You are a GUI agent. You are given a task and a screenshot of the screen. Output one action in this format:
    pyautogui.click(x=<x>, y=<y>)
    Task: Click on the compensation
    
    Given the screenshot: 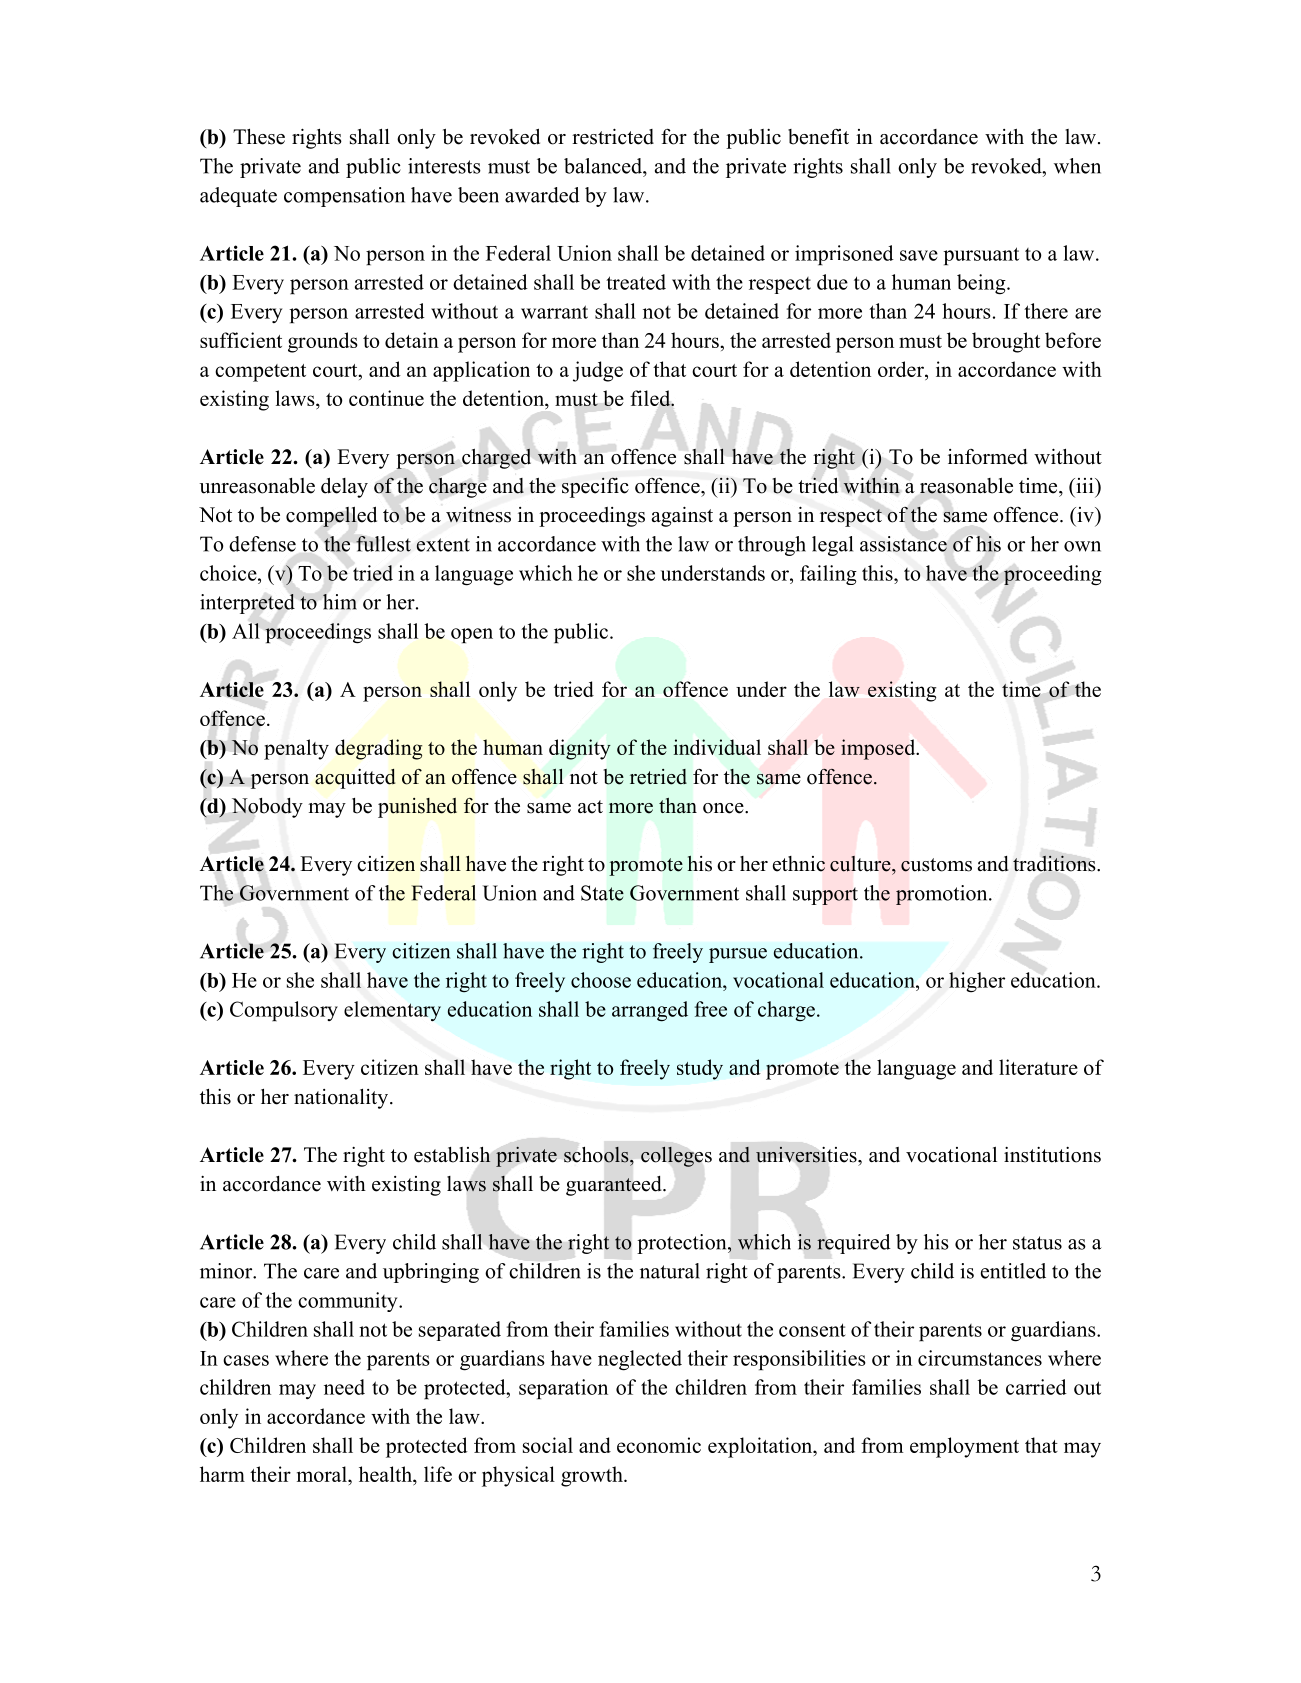 What is the action you would take?
    pyautogui.click(x=344, y=197)
